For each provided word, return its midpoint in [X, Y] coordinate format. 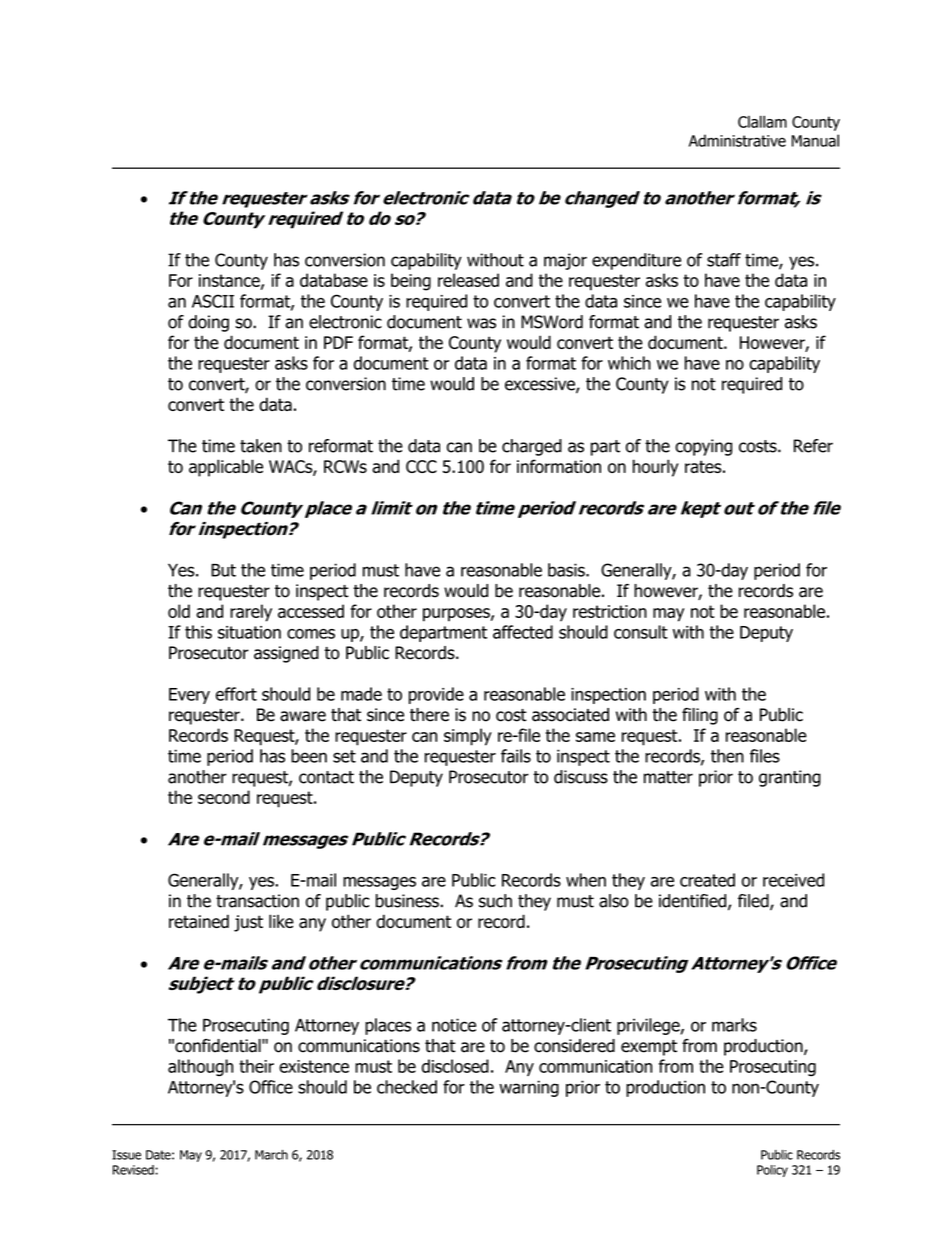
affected [523, 632]
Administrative [737, 140]
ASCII [213, 301]
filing [700, 716]
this [198, 632]
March [271, 1155]
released [468, 280]
